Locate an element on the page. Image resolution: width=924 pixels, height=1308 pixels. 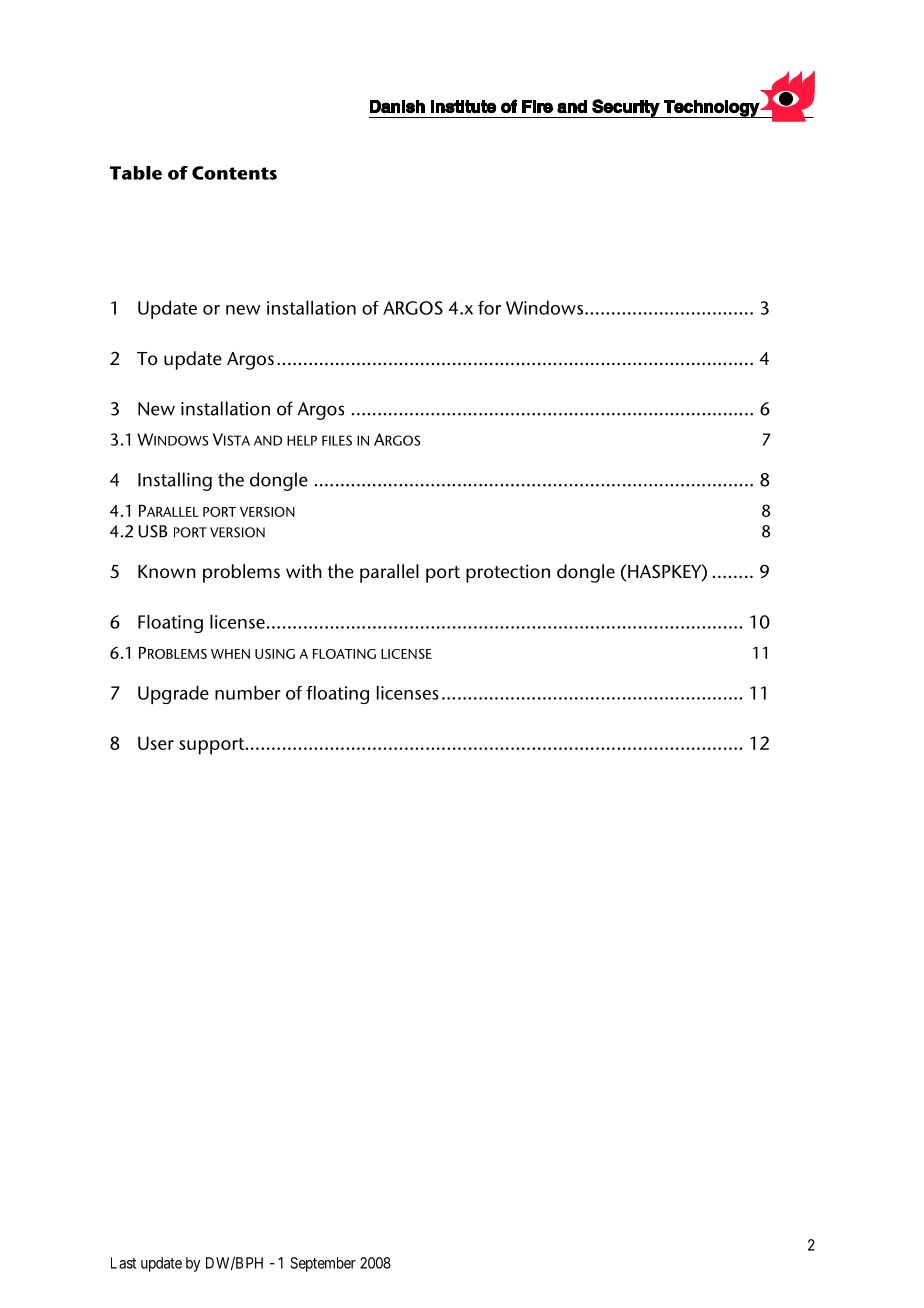
User is located at coordinates (156, 743).
